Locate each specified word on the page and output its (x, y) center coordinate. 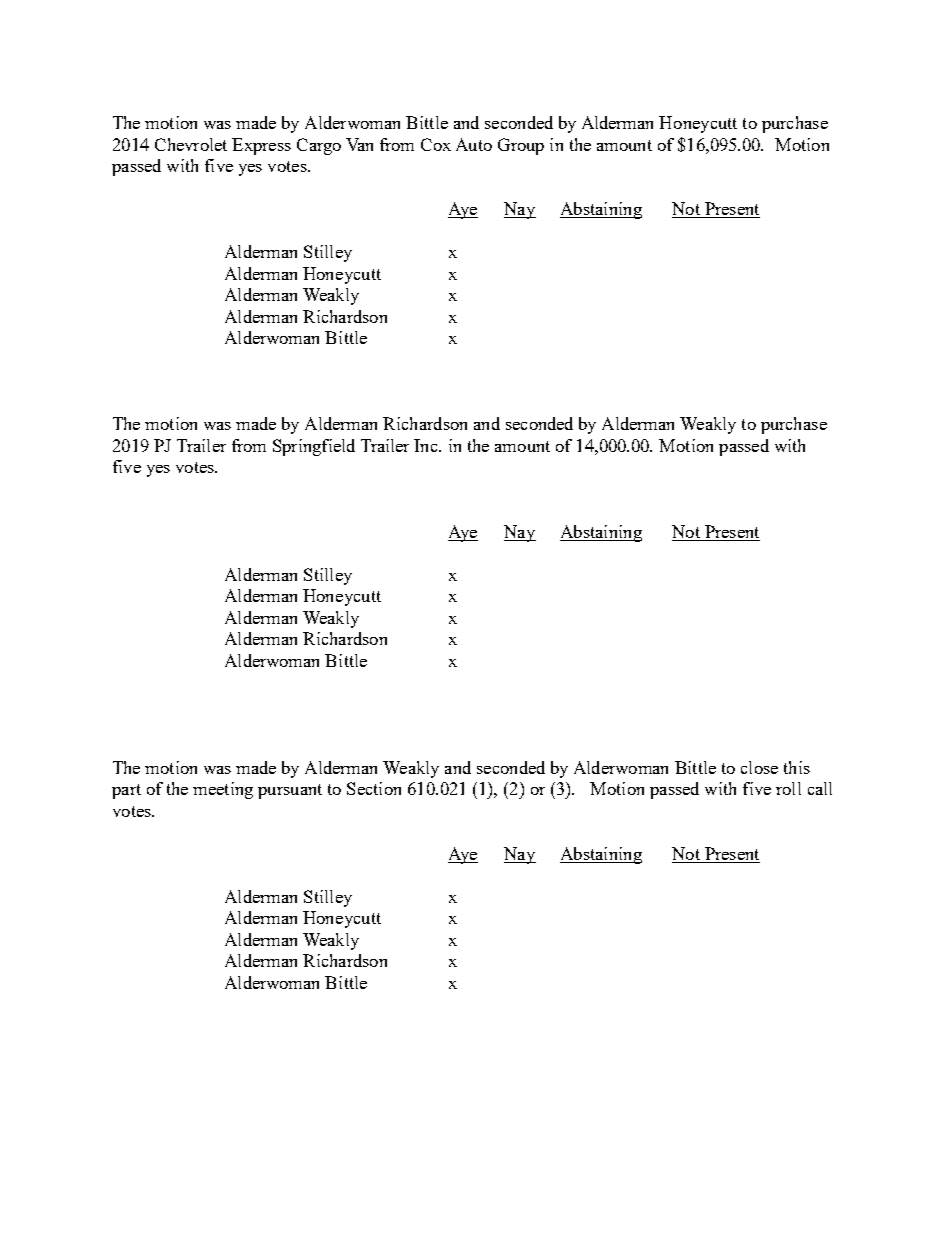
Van (359, 144)
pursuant (290, 791)
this (797, 767)
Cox (436, 144)
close (759, 767)
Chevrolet (191, 144)
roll (788, 788)
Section (374, 788)
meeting (223, 790)
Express (261, 146)
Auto (474, 144)
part (126, 791)
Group (521, 146)
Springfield (314, 447)
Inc (427, 445)
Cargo (319, 146)
